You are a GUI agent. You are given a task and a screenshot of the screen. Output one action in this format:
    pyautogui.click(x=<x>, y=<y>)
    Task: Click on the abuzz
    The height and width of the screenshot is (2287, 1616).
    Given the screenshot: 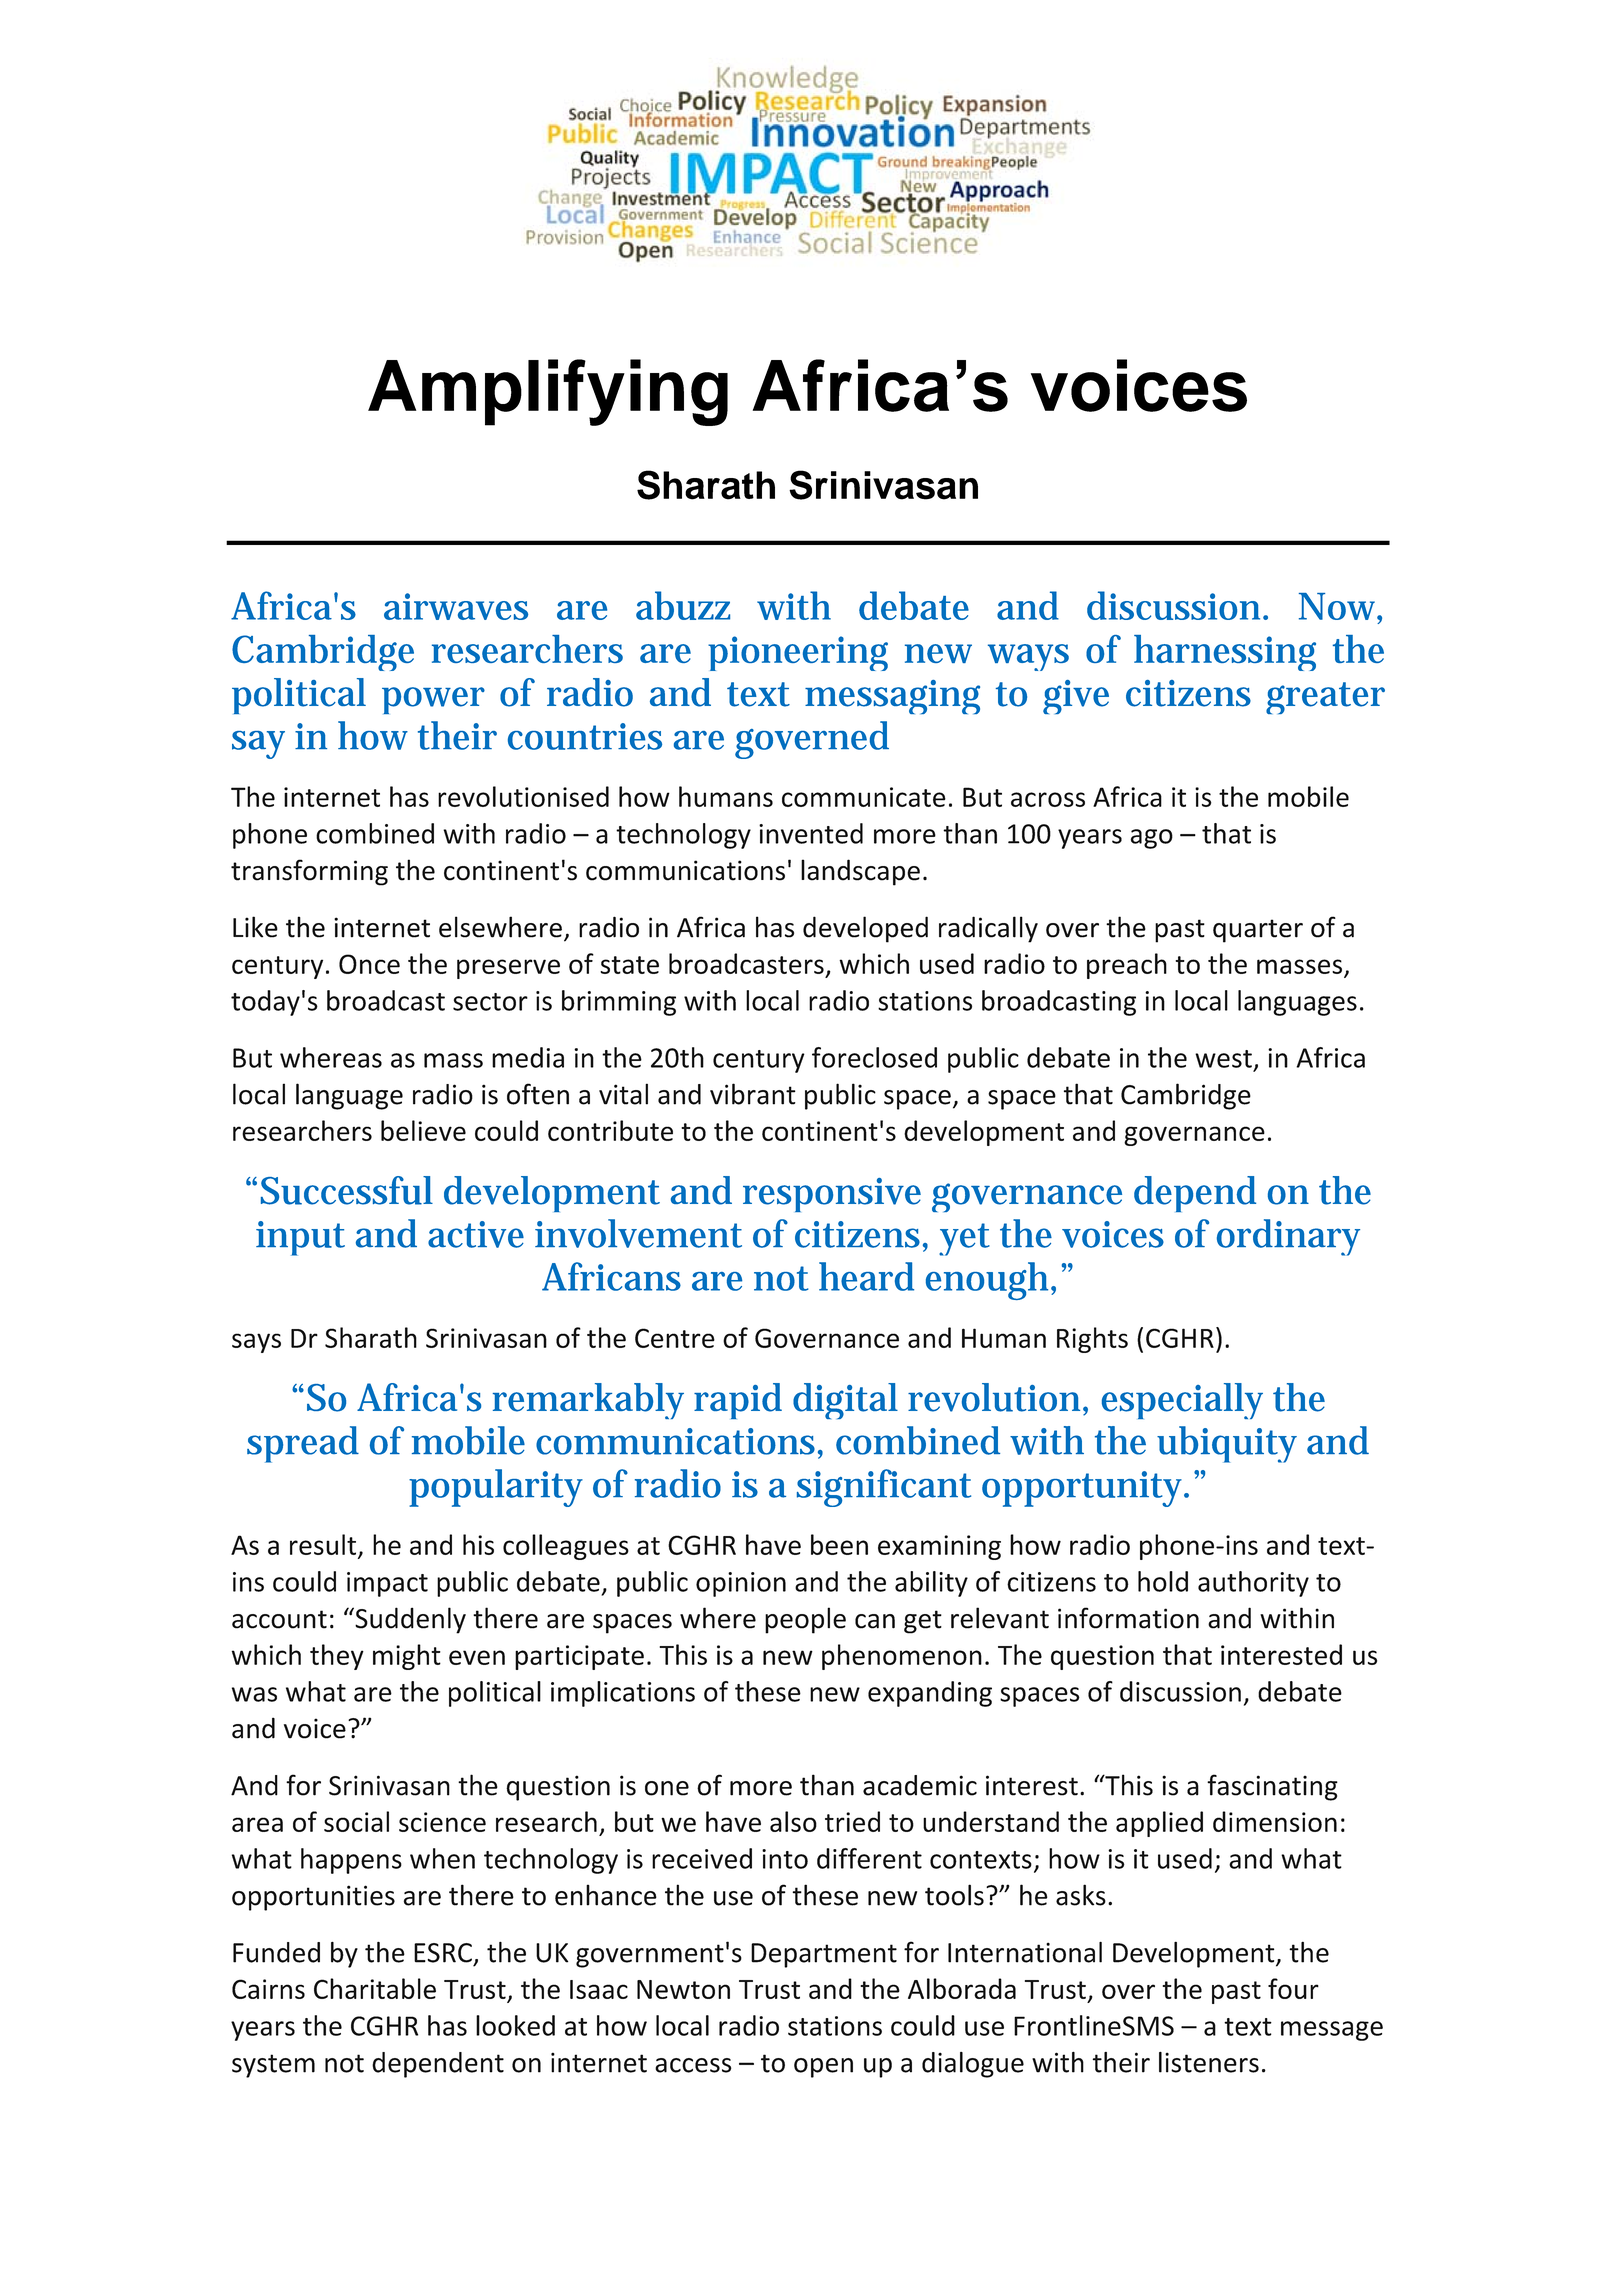 What is the action you would take?
    pyautogui.click(x=683, y=605)
